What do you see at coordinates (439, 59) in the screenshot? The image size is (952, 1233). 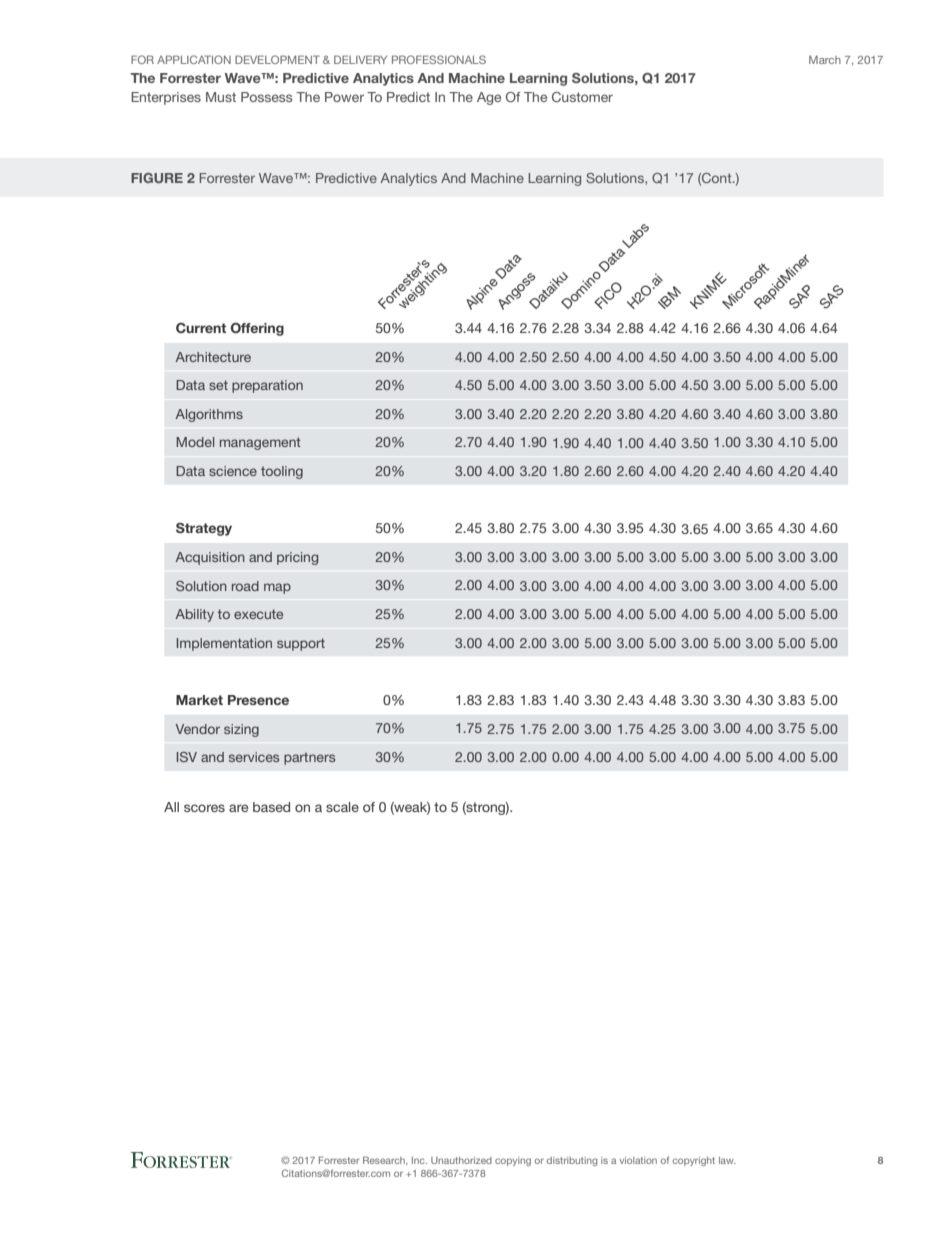 I see `Professionals` at bounding box center [439, 59].
